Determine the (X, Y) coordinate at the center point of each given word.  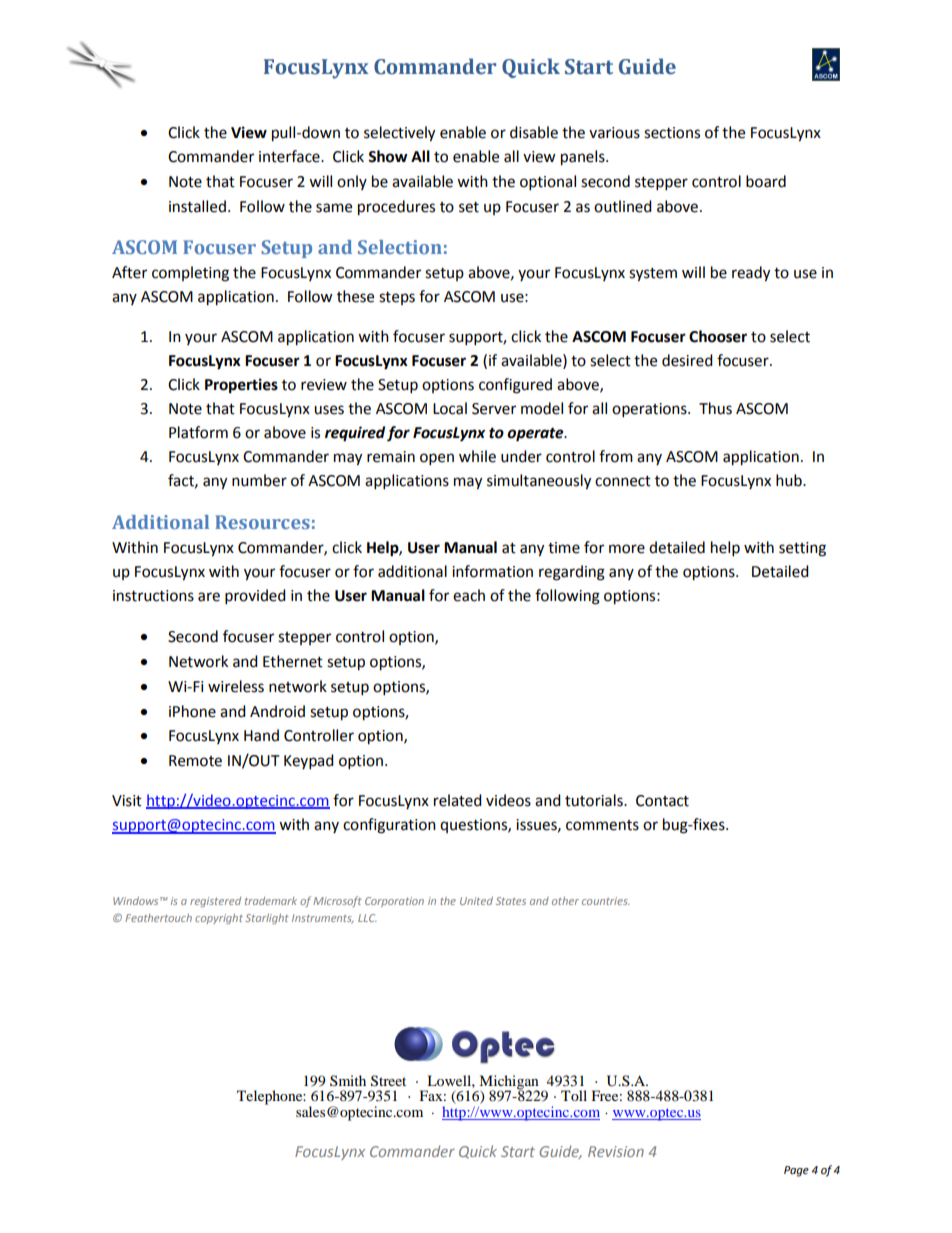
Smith (348, 1080)
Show (388, 156)
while (477, 456)
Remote (195, 761)
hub (790, 480)
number (259, 480)
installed (197, 206)
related (458, 800)
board (766, 181)
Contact (662, 801)
